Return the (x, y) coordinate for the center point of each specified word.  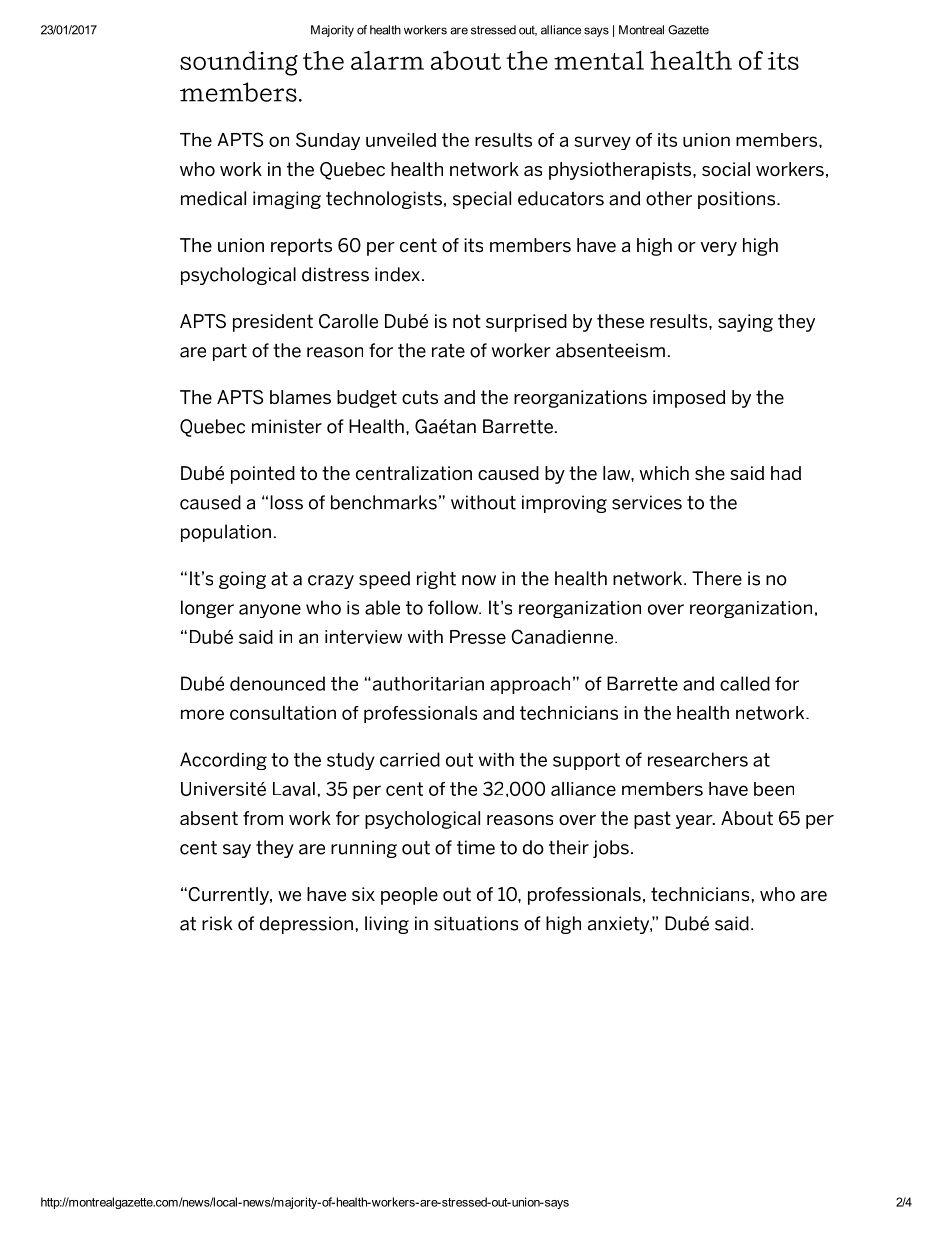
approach (530, 685)
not (467, 321)
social (726, 169)
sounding (239, 63)
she (710, 473)
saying (745, 323)
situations (476, 923)
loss (286, 502)
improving (564, 504)
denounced (277, 683)
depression (306, 925)
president (273, 323)
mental (599, 60)
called (745, 683)
